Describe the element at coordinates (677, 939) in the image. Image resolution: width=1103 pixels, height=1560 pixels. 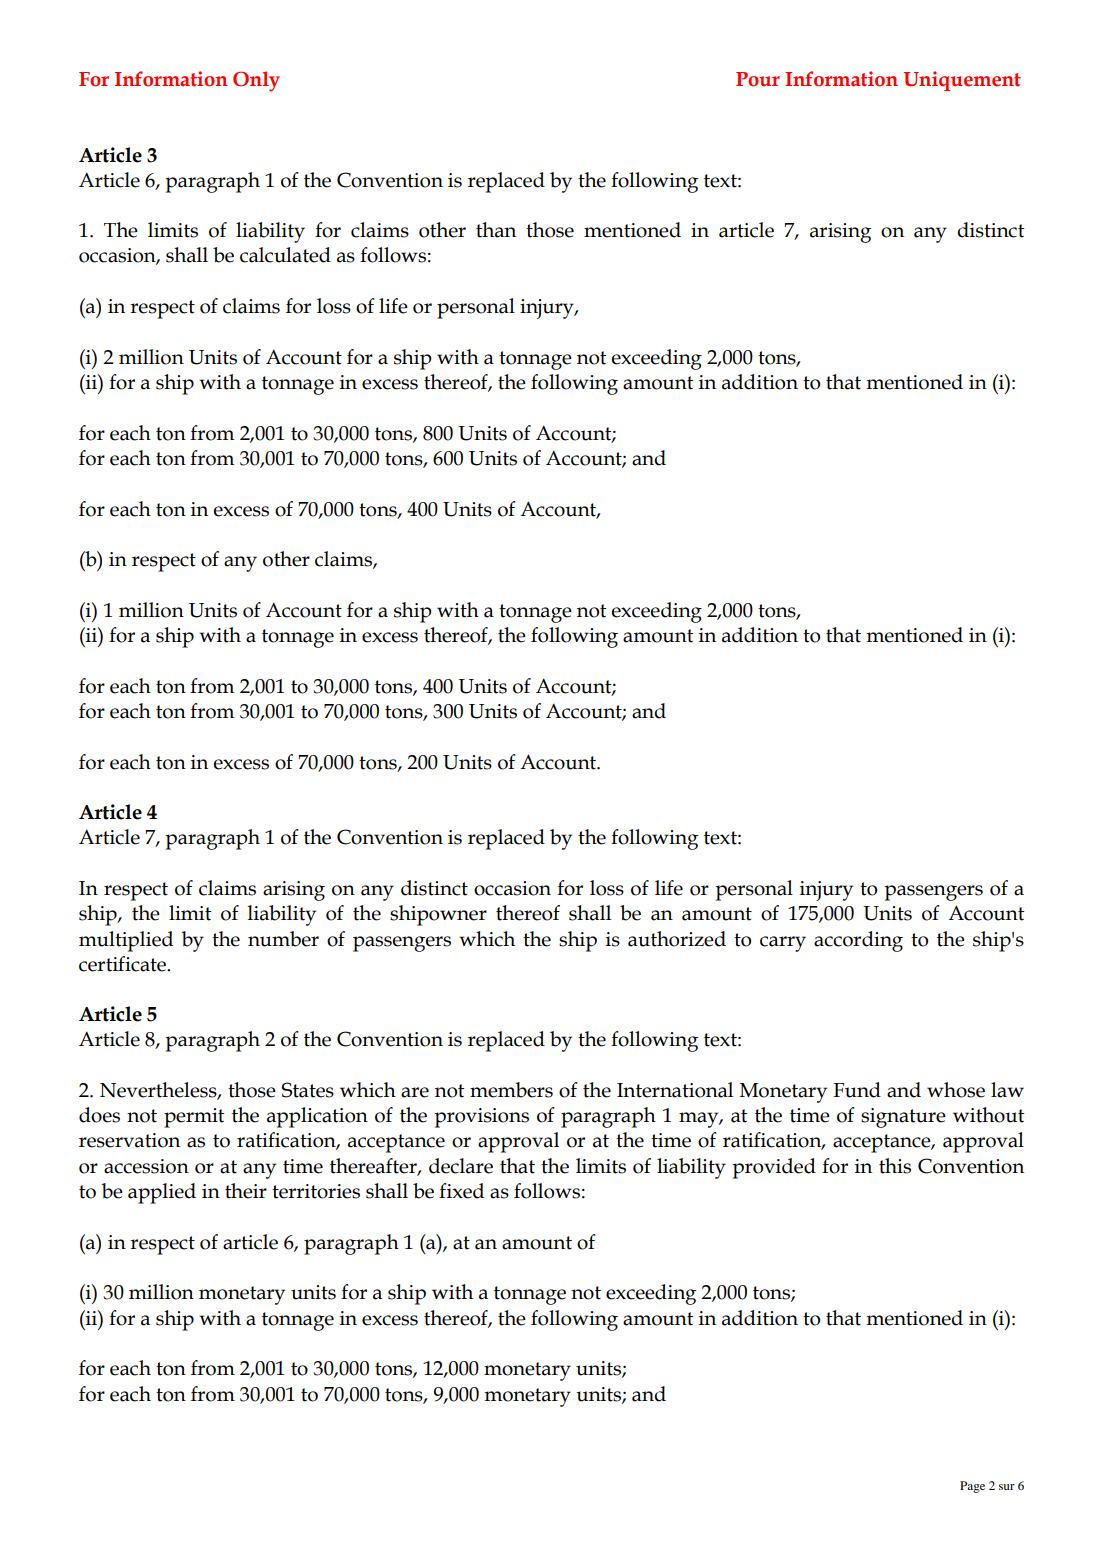
I see `authorized` at that location.
